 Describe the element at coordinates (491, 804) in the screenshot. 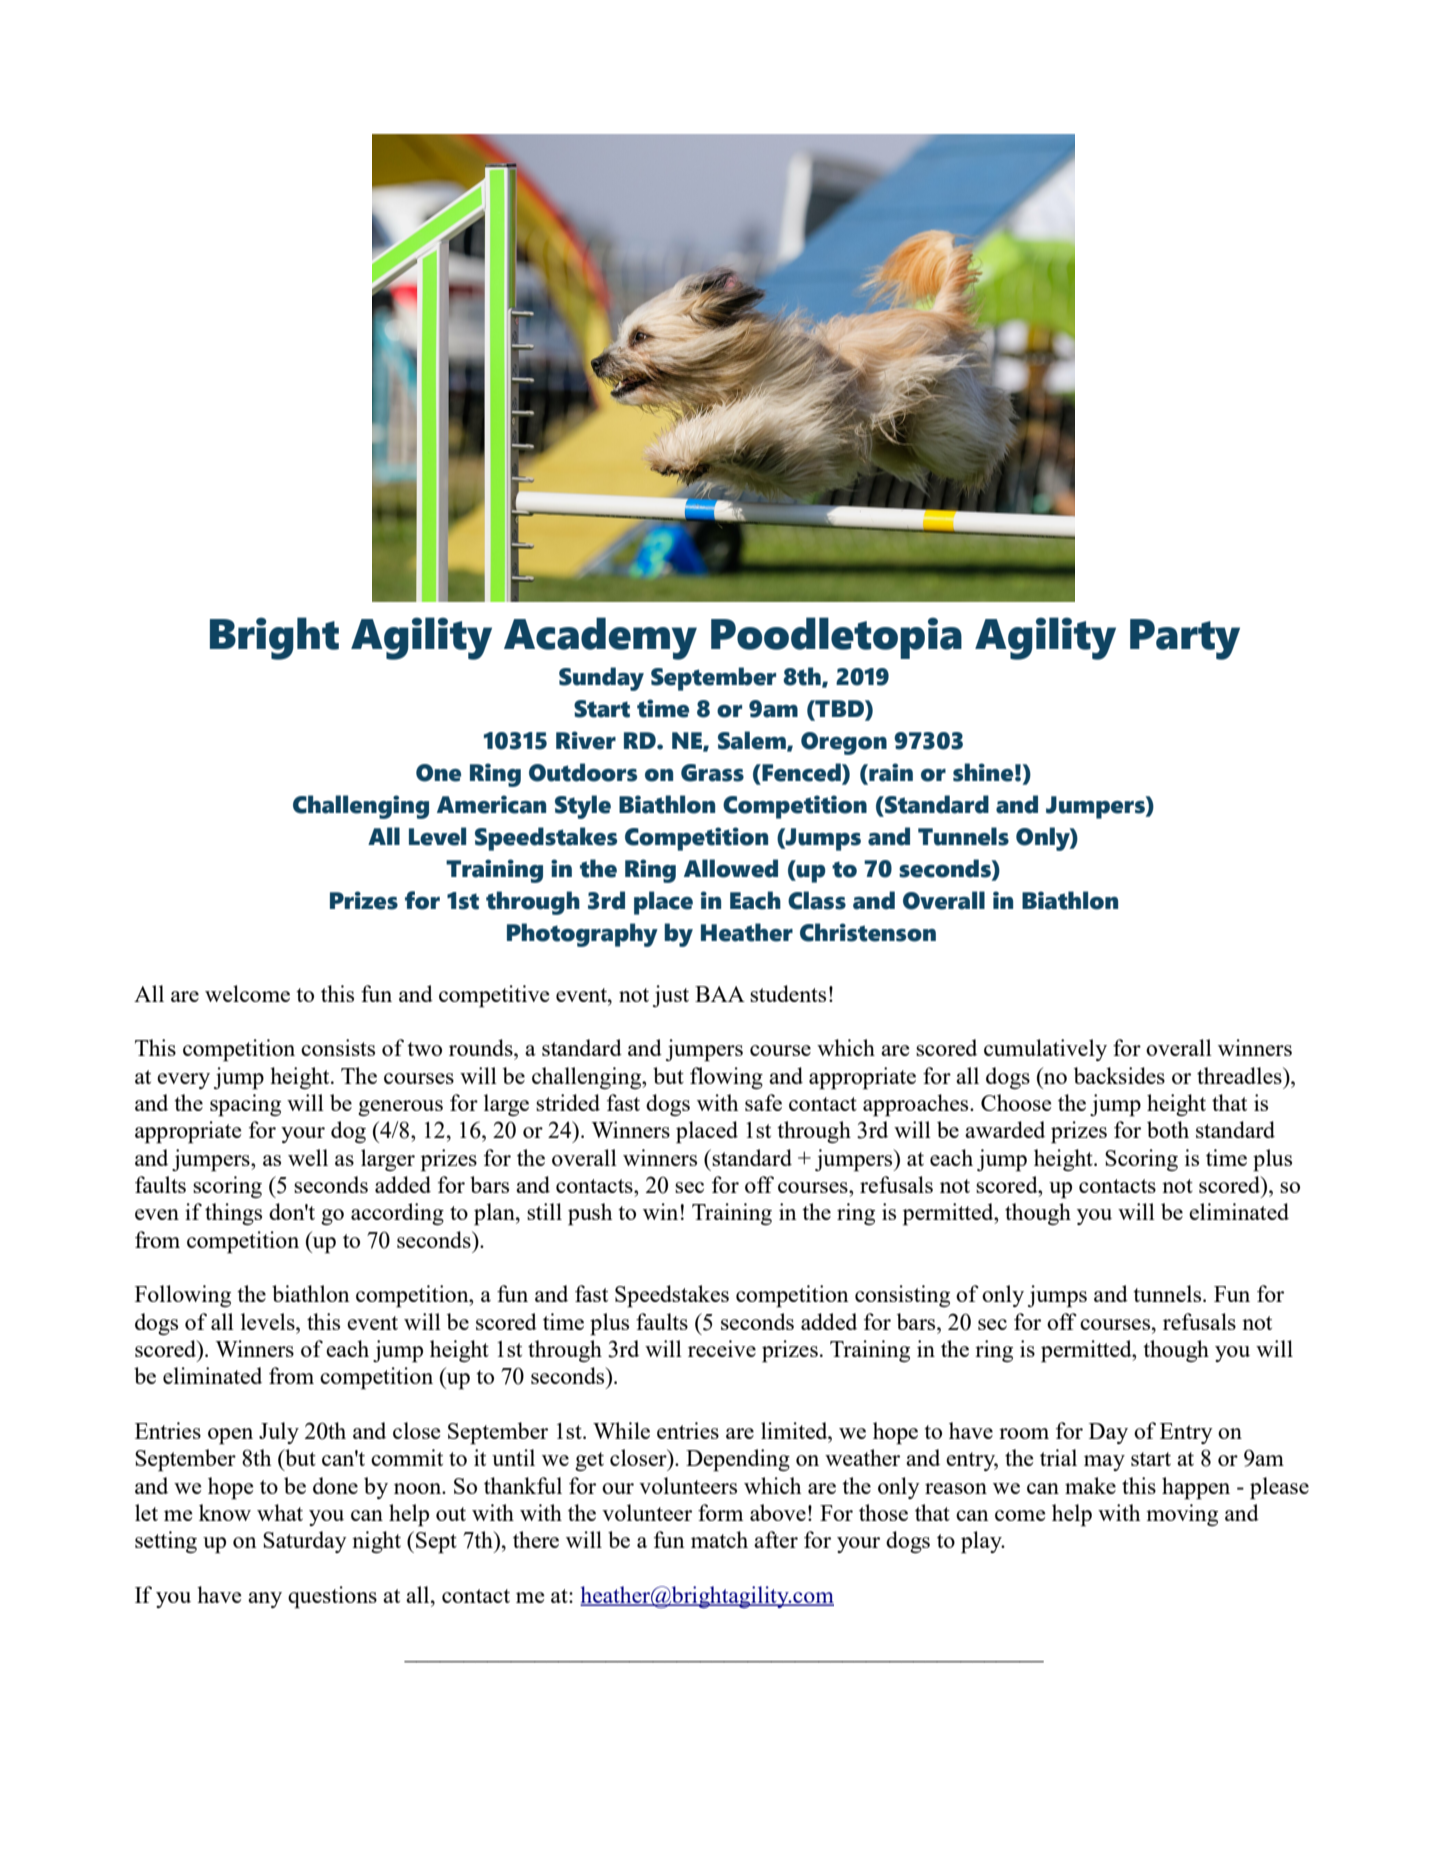

I see `American` at that location.
